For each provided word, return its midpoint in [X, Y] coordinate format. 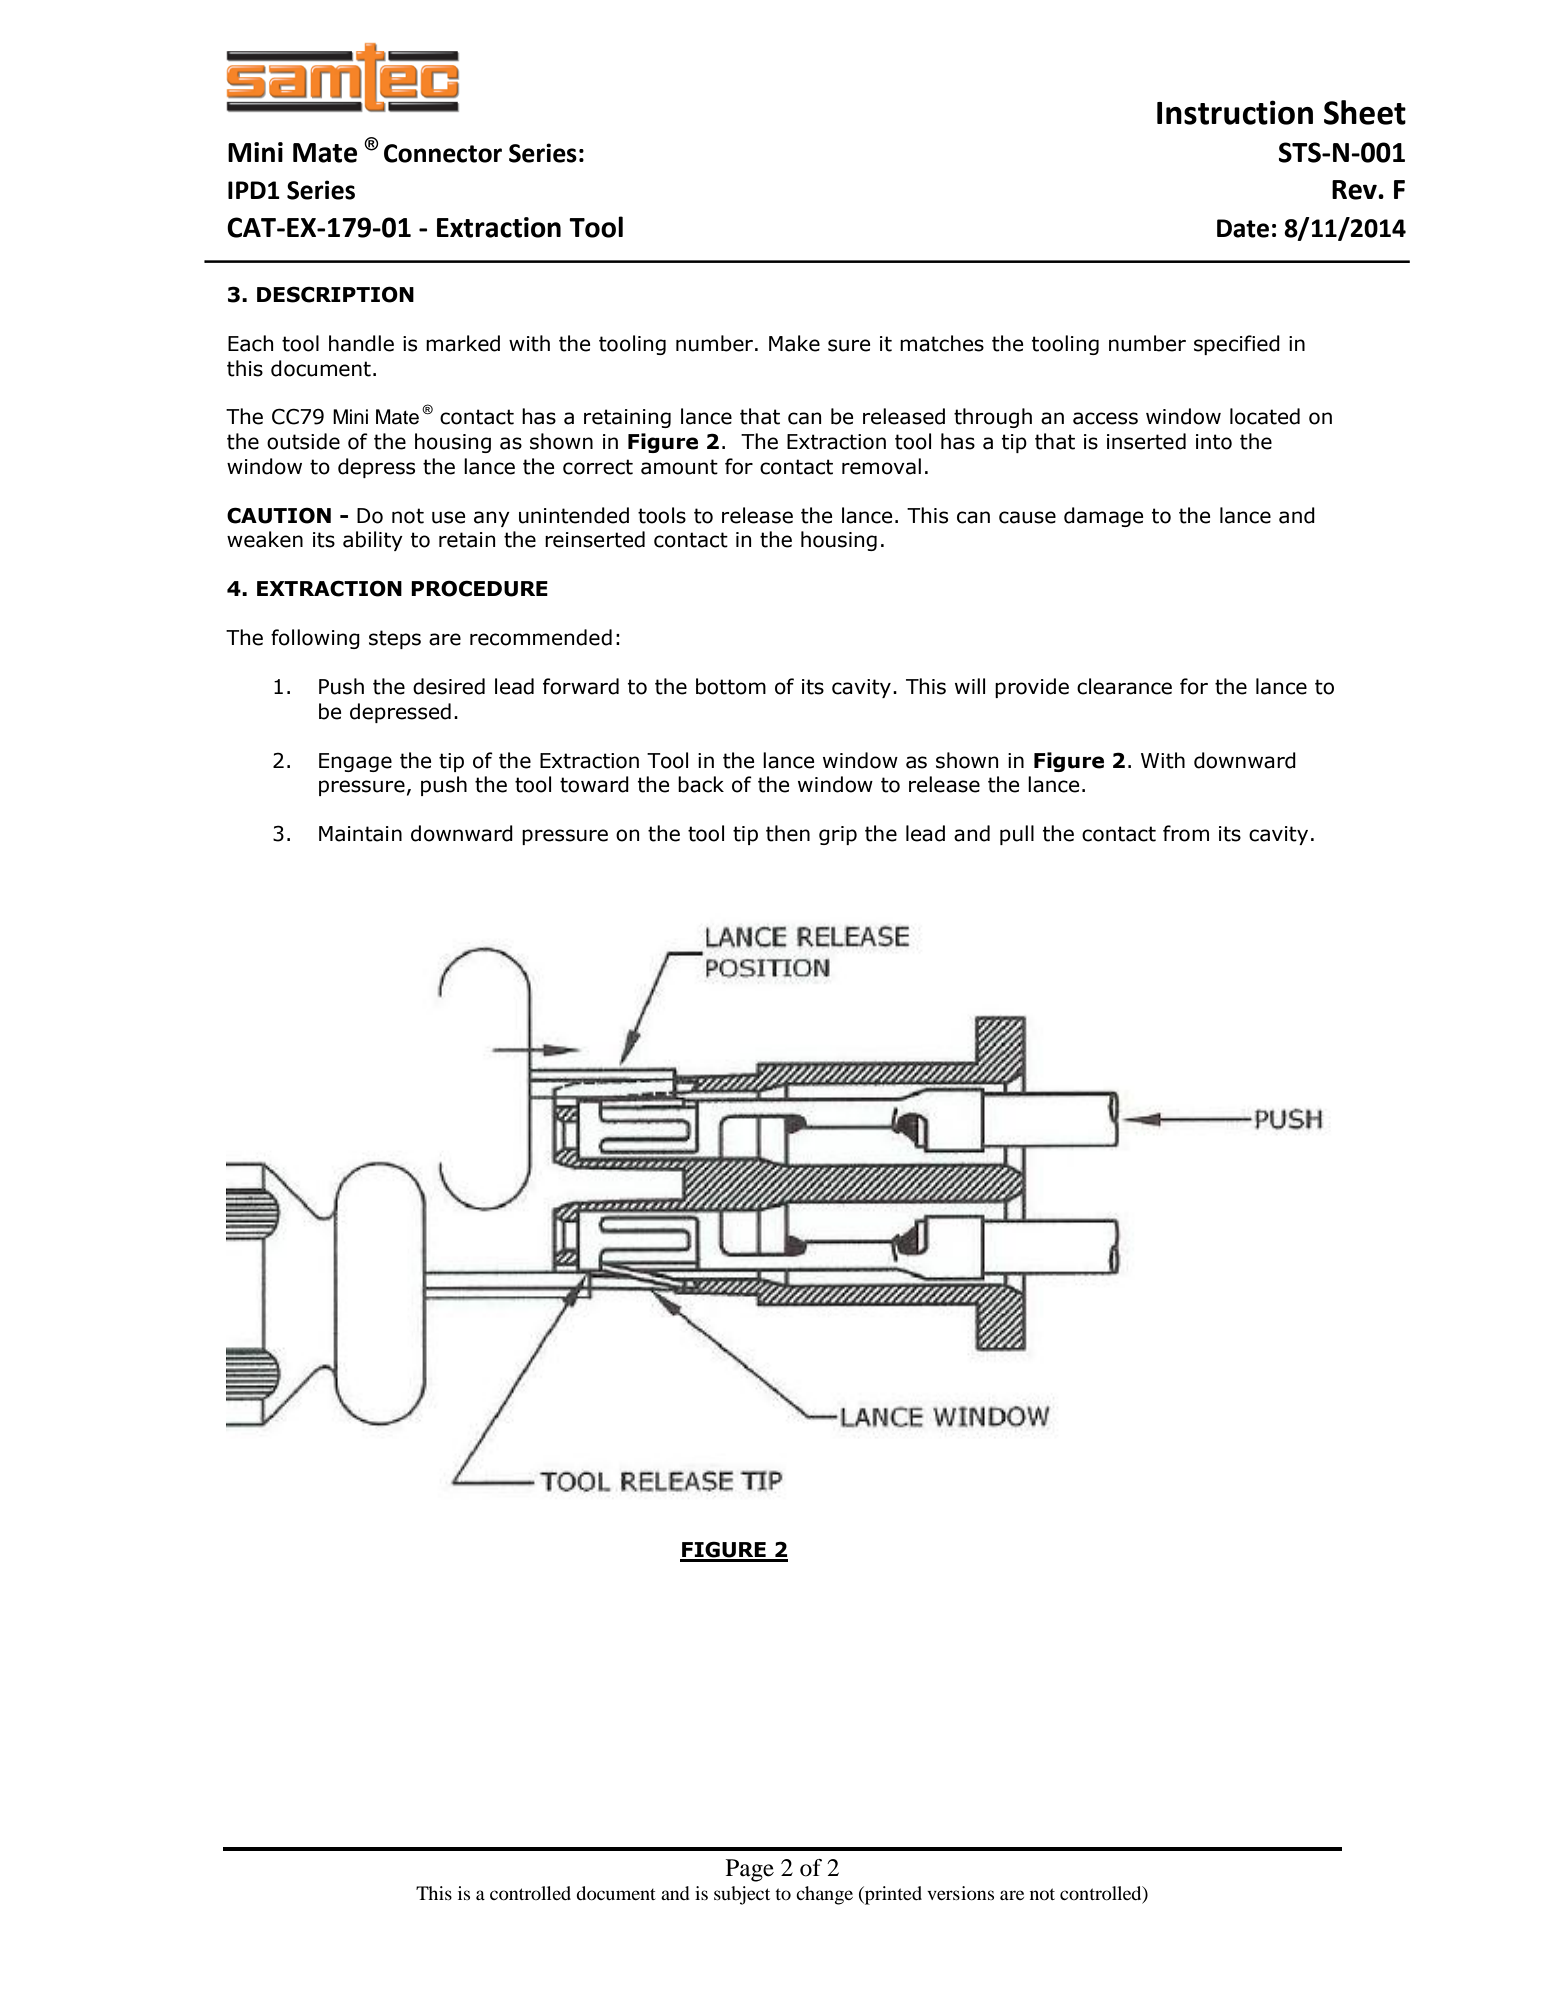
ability [373, 541]
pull [1017, 835]
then [788, 833]
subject [742, 1895]
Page [750, 1870]
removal [881, 466]
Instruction [1235, 112]
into [1214, 442]
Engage [355, 762]
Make [794, 343]
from [1186, 833]
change [824, 1895]
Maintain [360, 834]
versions [960, 1893]
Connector [443, 153]
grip [838, 835]
